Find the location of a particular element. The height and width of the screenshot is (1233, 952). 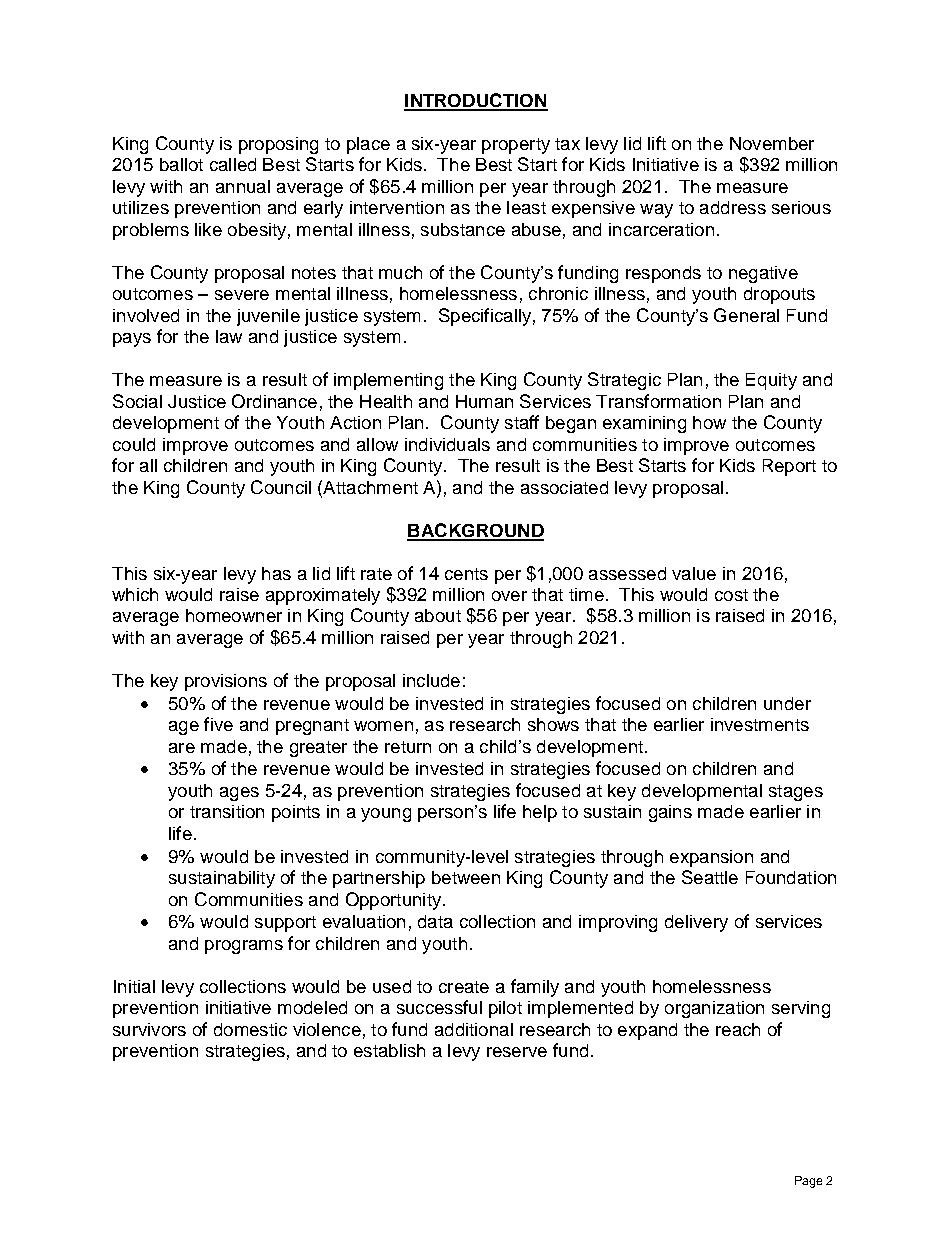

about is located at coordinates (438, 615).
